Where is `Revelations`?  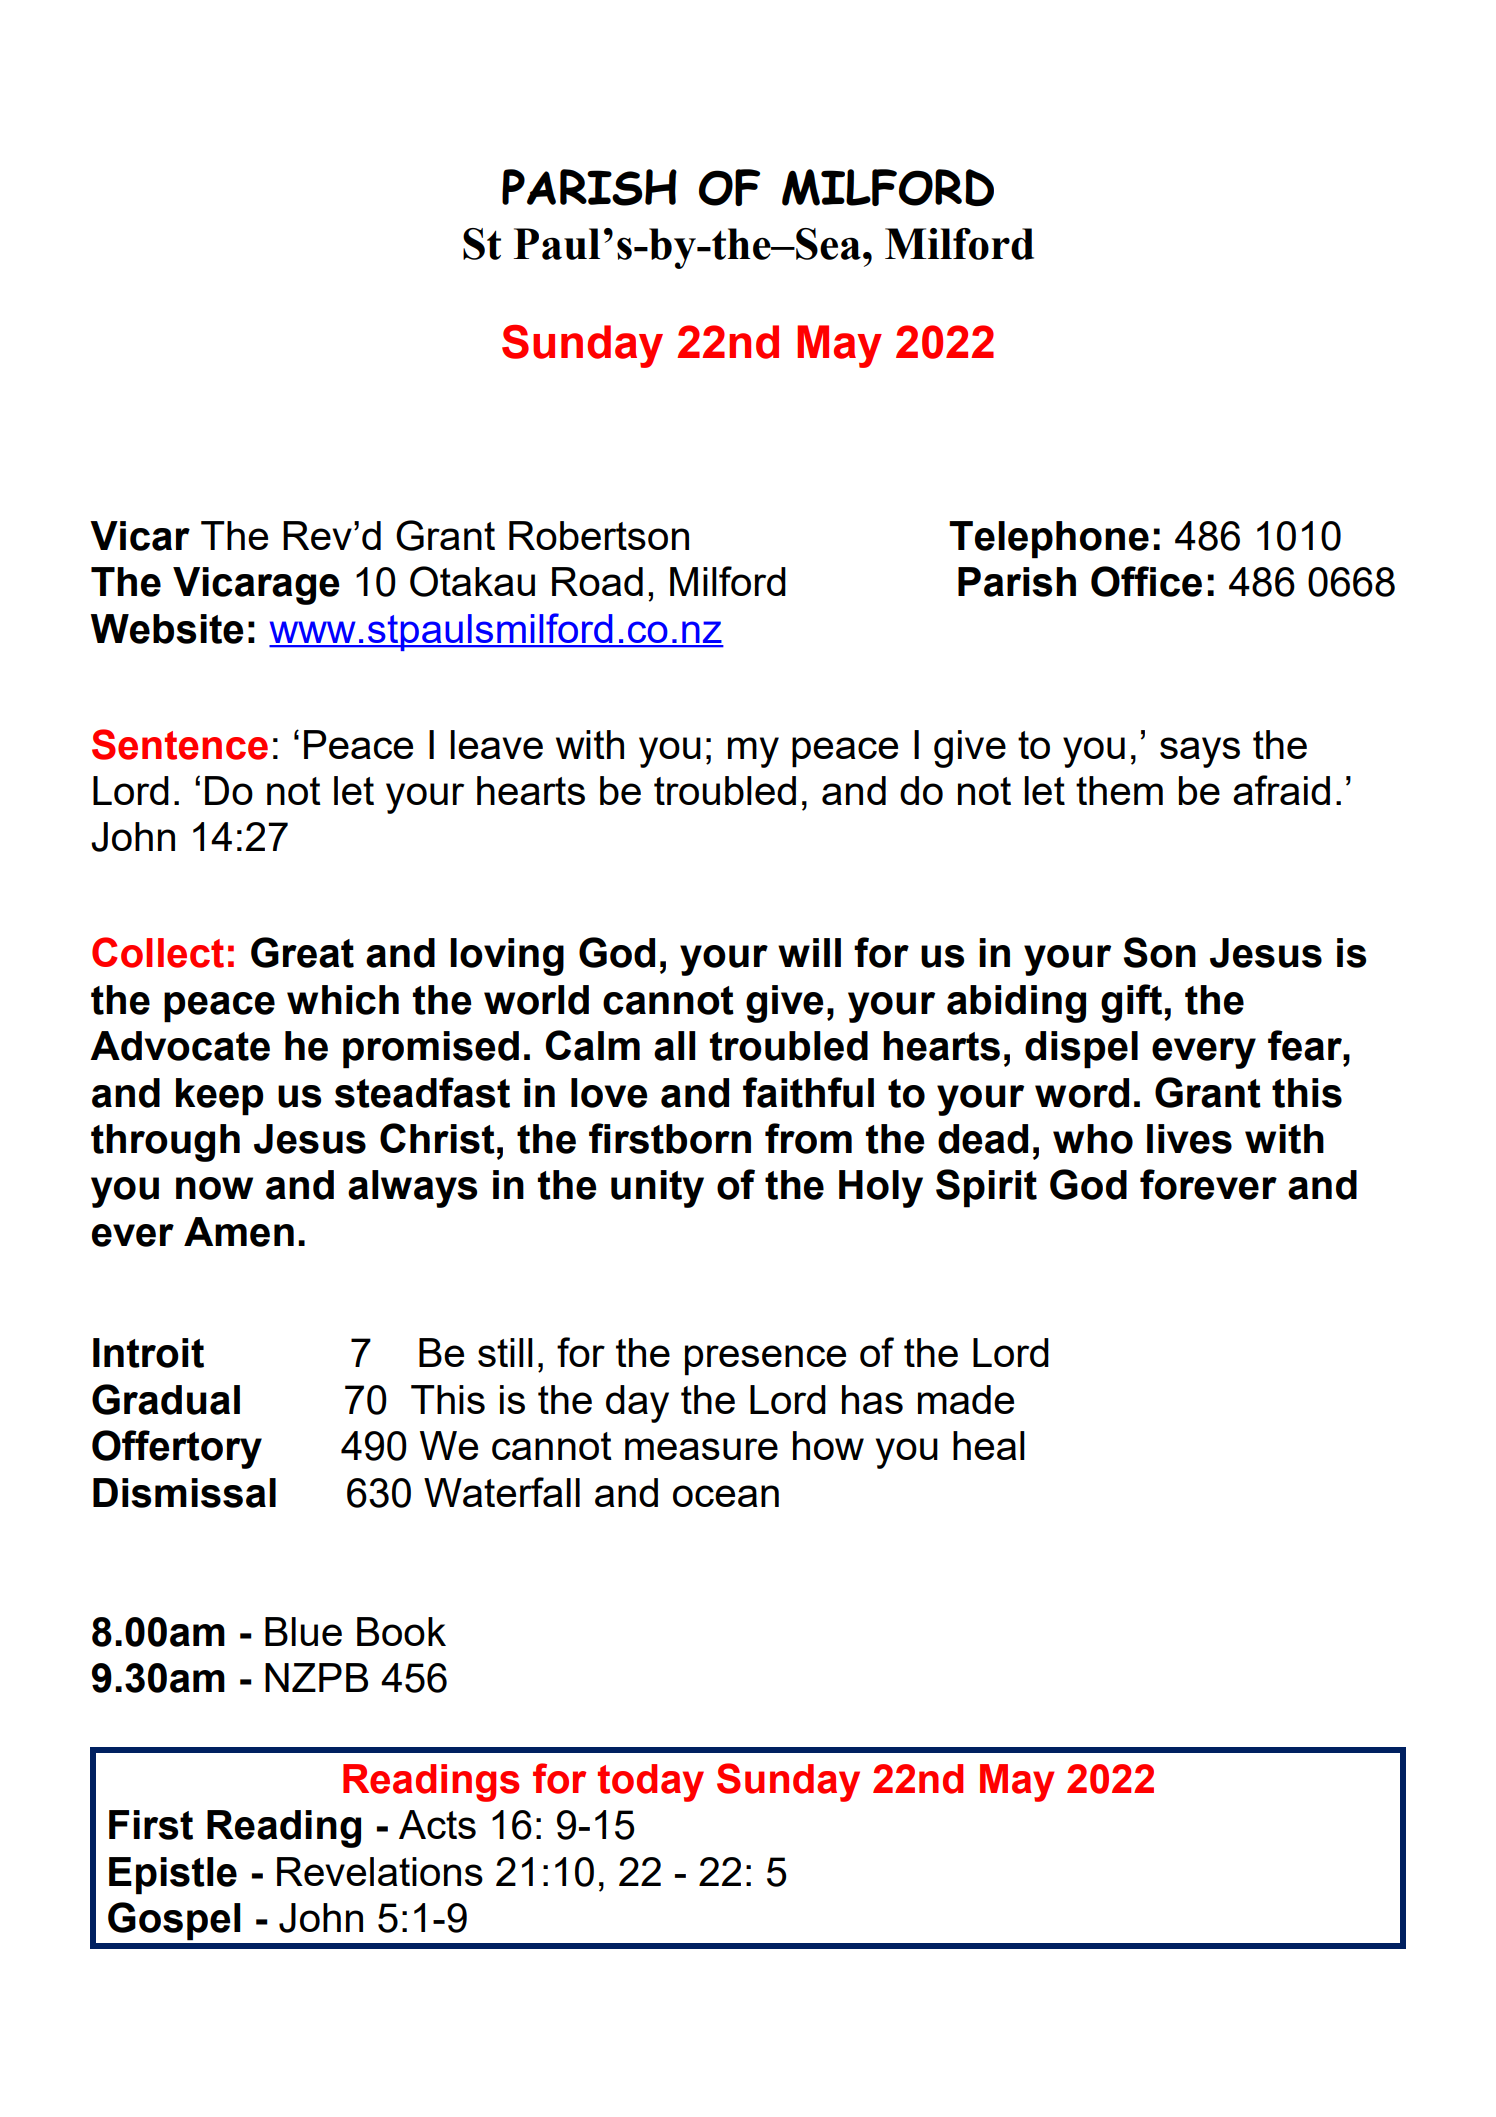 Revelations is located at coordinates (380, 1871).
